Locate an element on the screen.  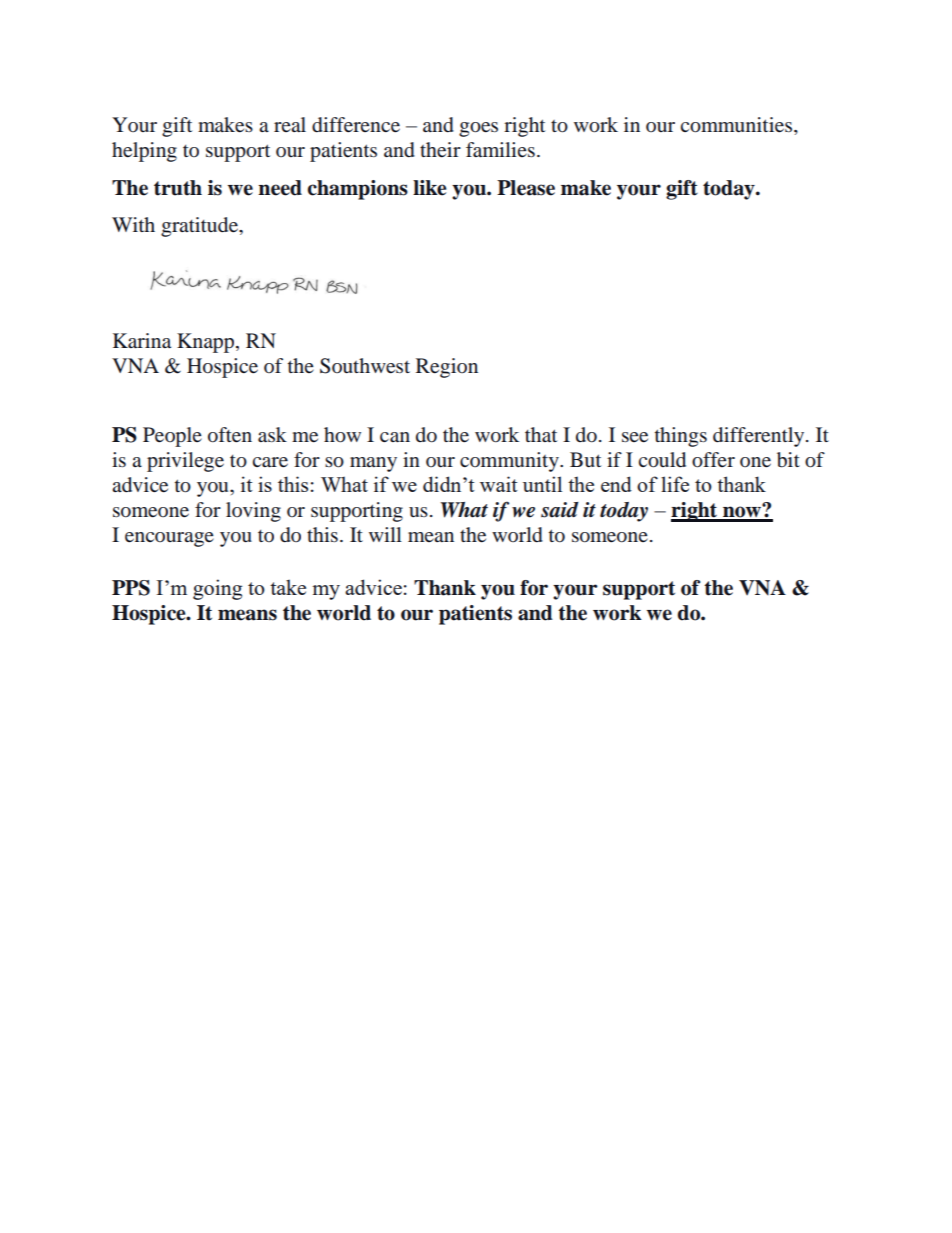
things is located at coordinates (681, 437).
